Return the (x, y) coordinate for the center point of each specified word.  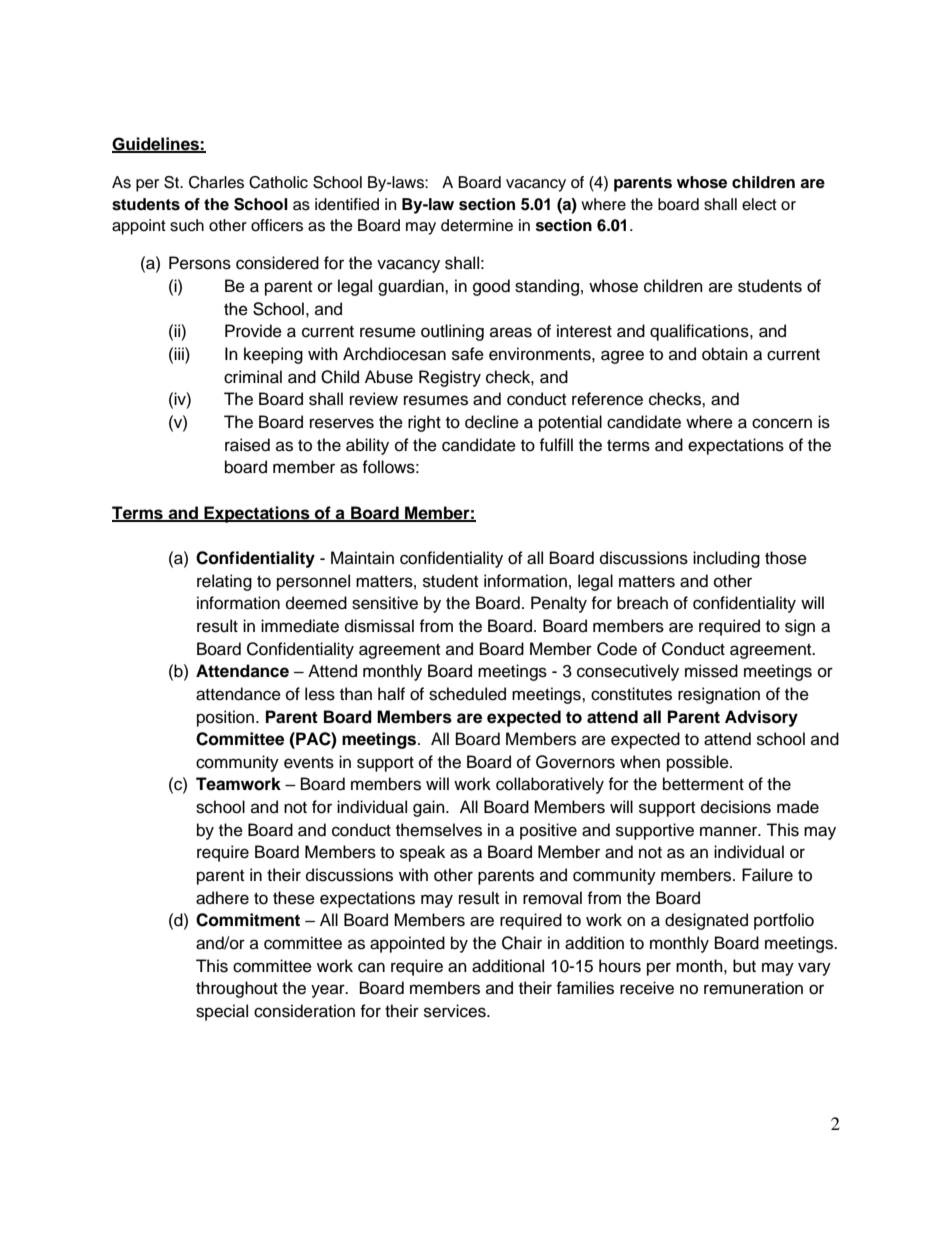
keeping (273, 355)
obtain (725, 354)
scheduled (467, 694)
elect (759, 204)
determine (477, 225)
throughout (237, 989)
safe (468, 354)
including (726, 559)
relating (224, 582)
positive (548, 831)
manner (730, 831)
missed (711, 671)
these (294, 898)
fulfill (556, 445)
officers (277, 225)
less (320, 694)
